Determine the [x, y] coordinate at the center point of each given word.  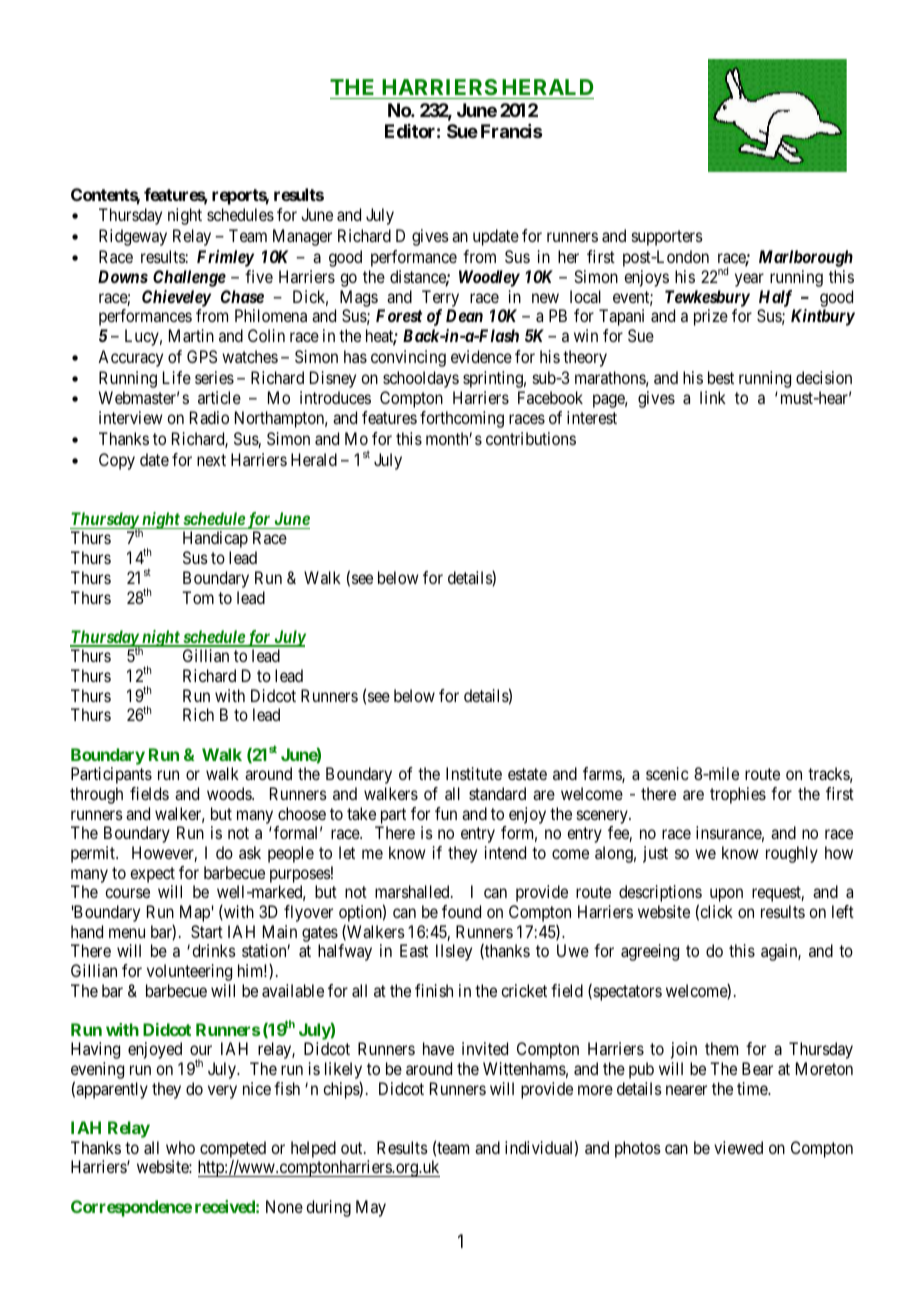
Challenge [189, 278]
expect [152, 875]
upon [726, 895]
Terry [440, 298]
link [713, 397]
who [180, 1147]
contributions [531, 438]
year [749, 280]
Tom [198, 597]
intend [505, 852]
